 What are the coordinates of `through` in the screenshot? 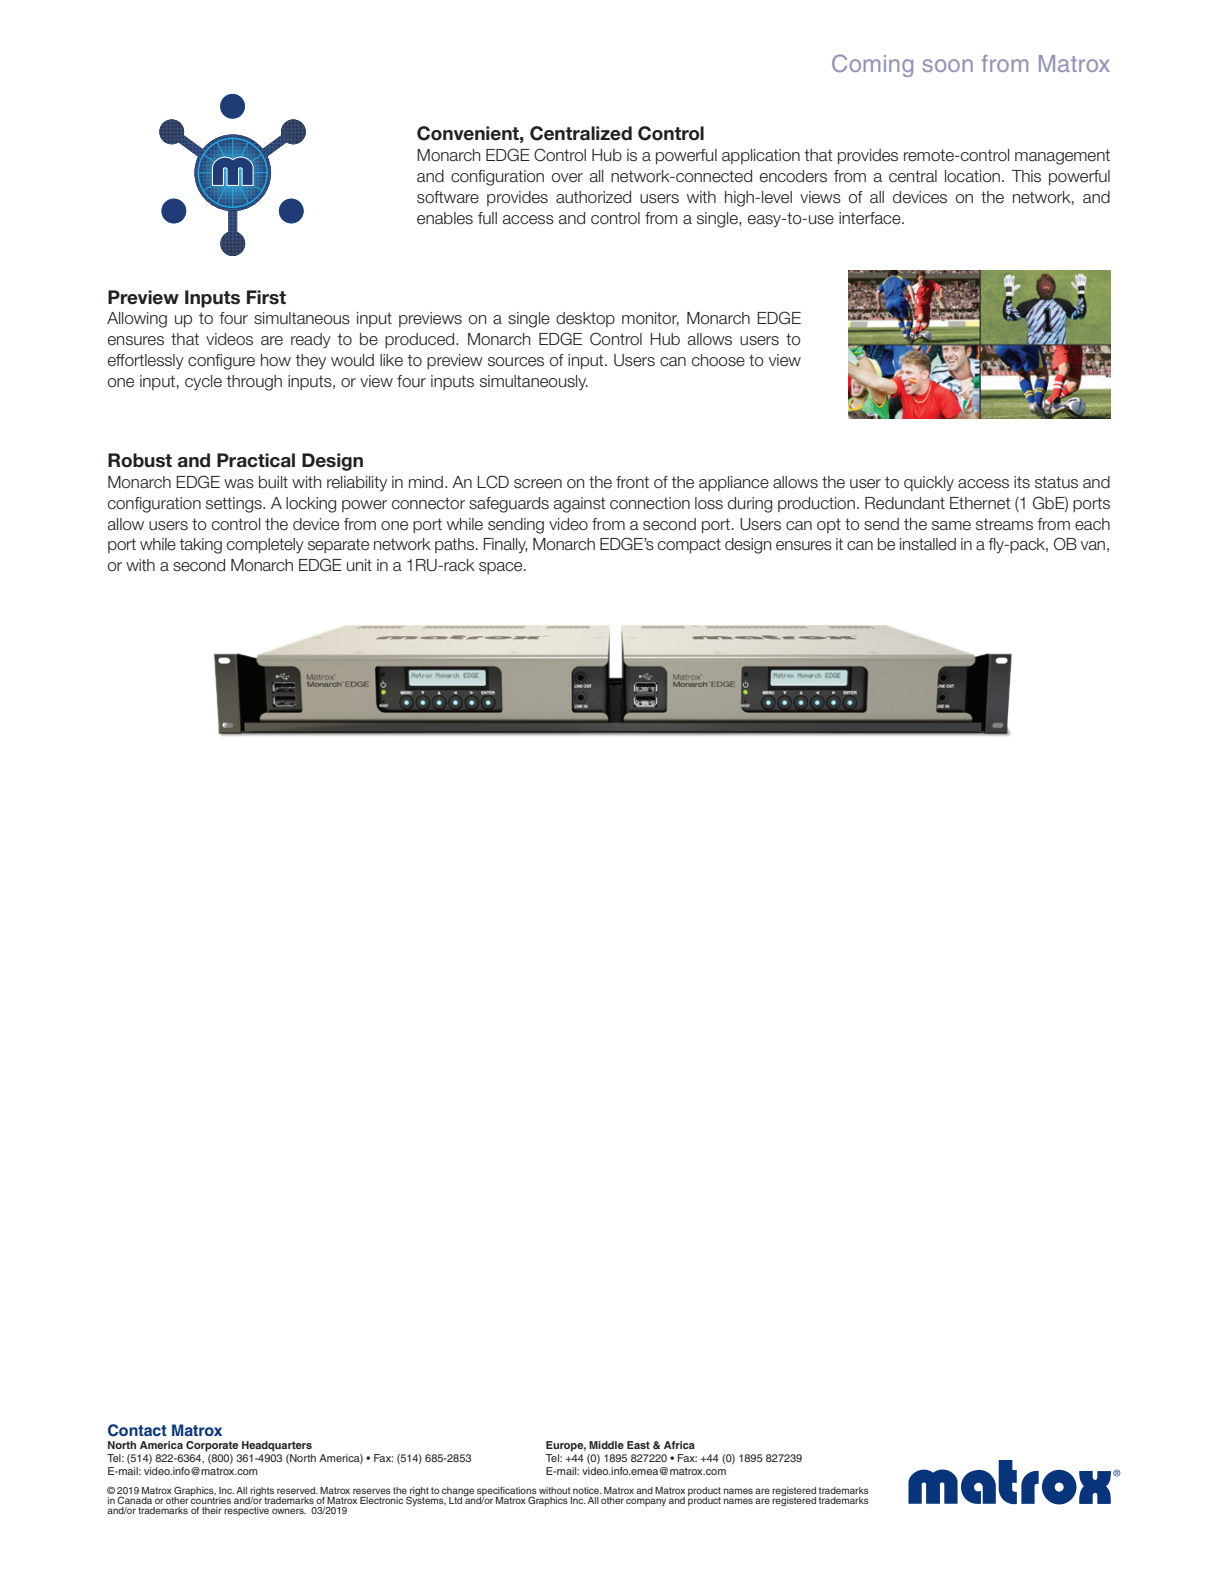 It's located at (254, 383).
